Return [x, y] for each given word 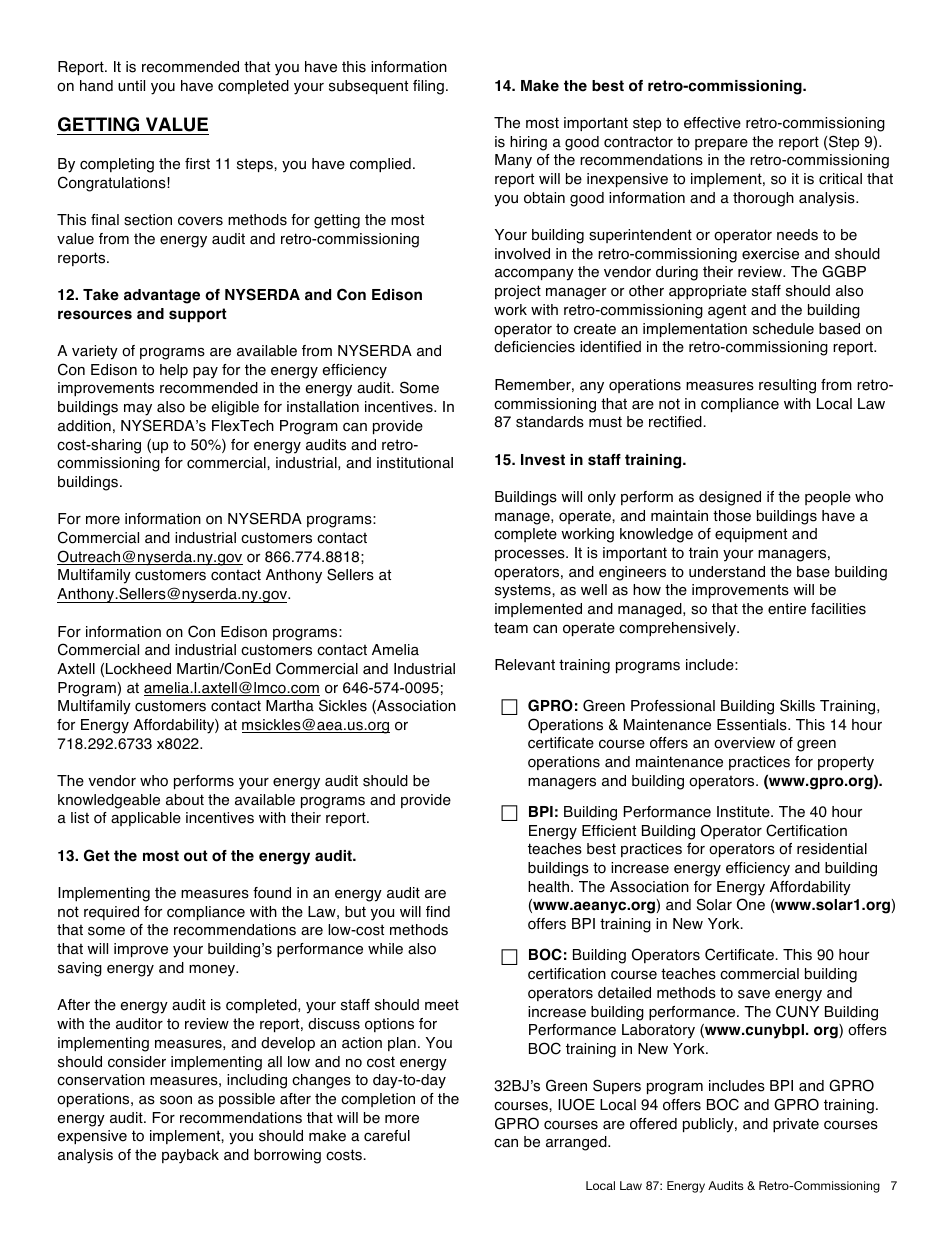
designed [730, 498]
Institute [744, 812]
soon [176, 1100]
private [796, 1125]
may [138, 410]
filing [428, 87]
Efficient [609, 831]
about [185, 800]
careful [387, 1136]
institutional [415, 463]
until [131, 85]
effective [712, 123]
